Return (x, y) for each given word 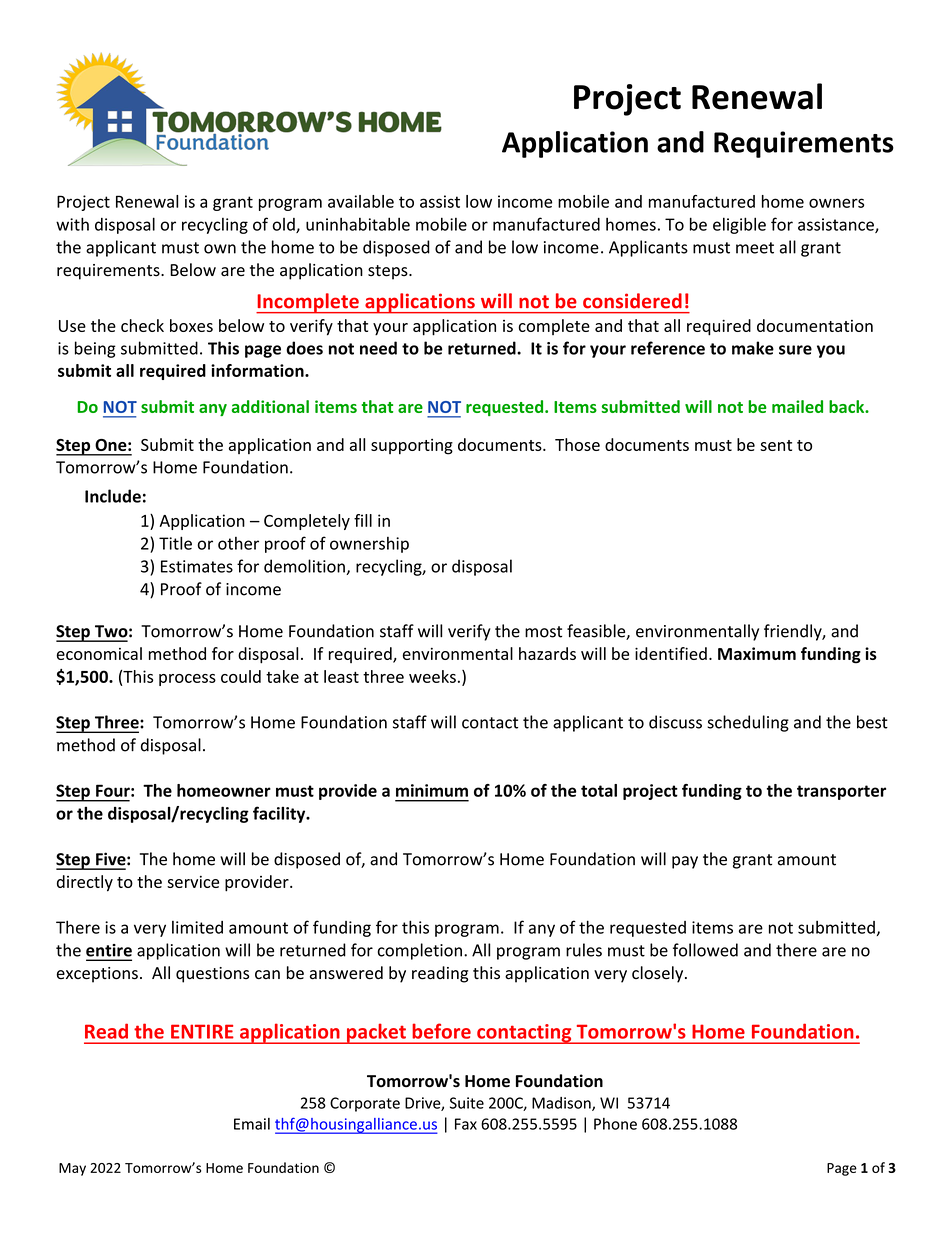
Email (252, 1124)
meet (755, 248)
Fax (466, 1124)
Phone (615, 1124)
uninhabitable (358, 224)
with (72, 224)
